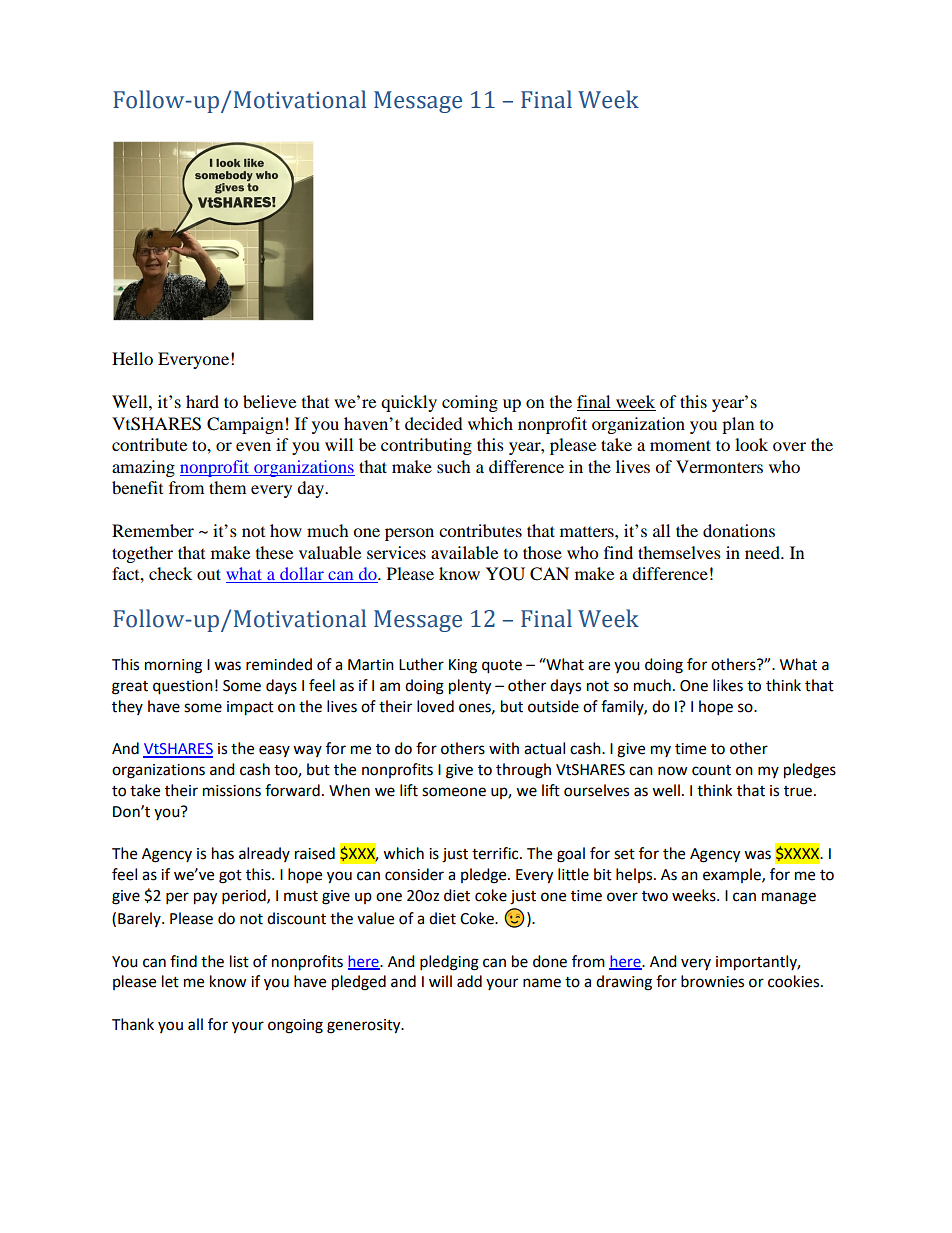 The width and height of the screenshot is (952, 1233). I want to click on add, so click(469, 981).
